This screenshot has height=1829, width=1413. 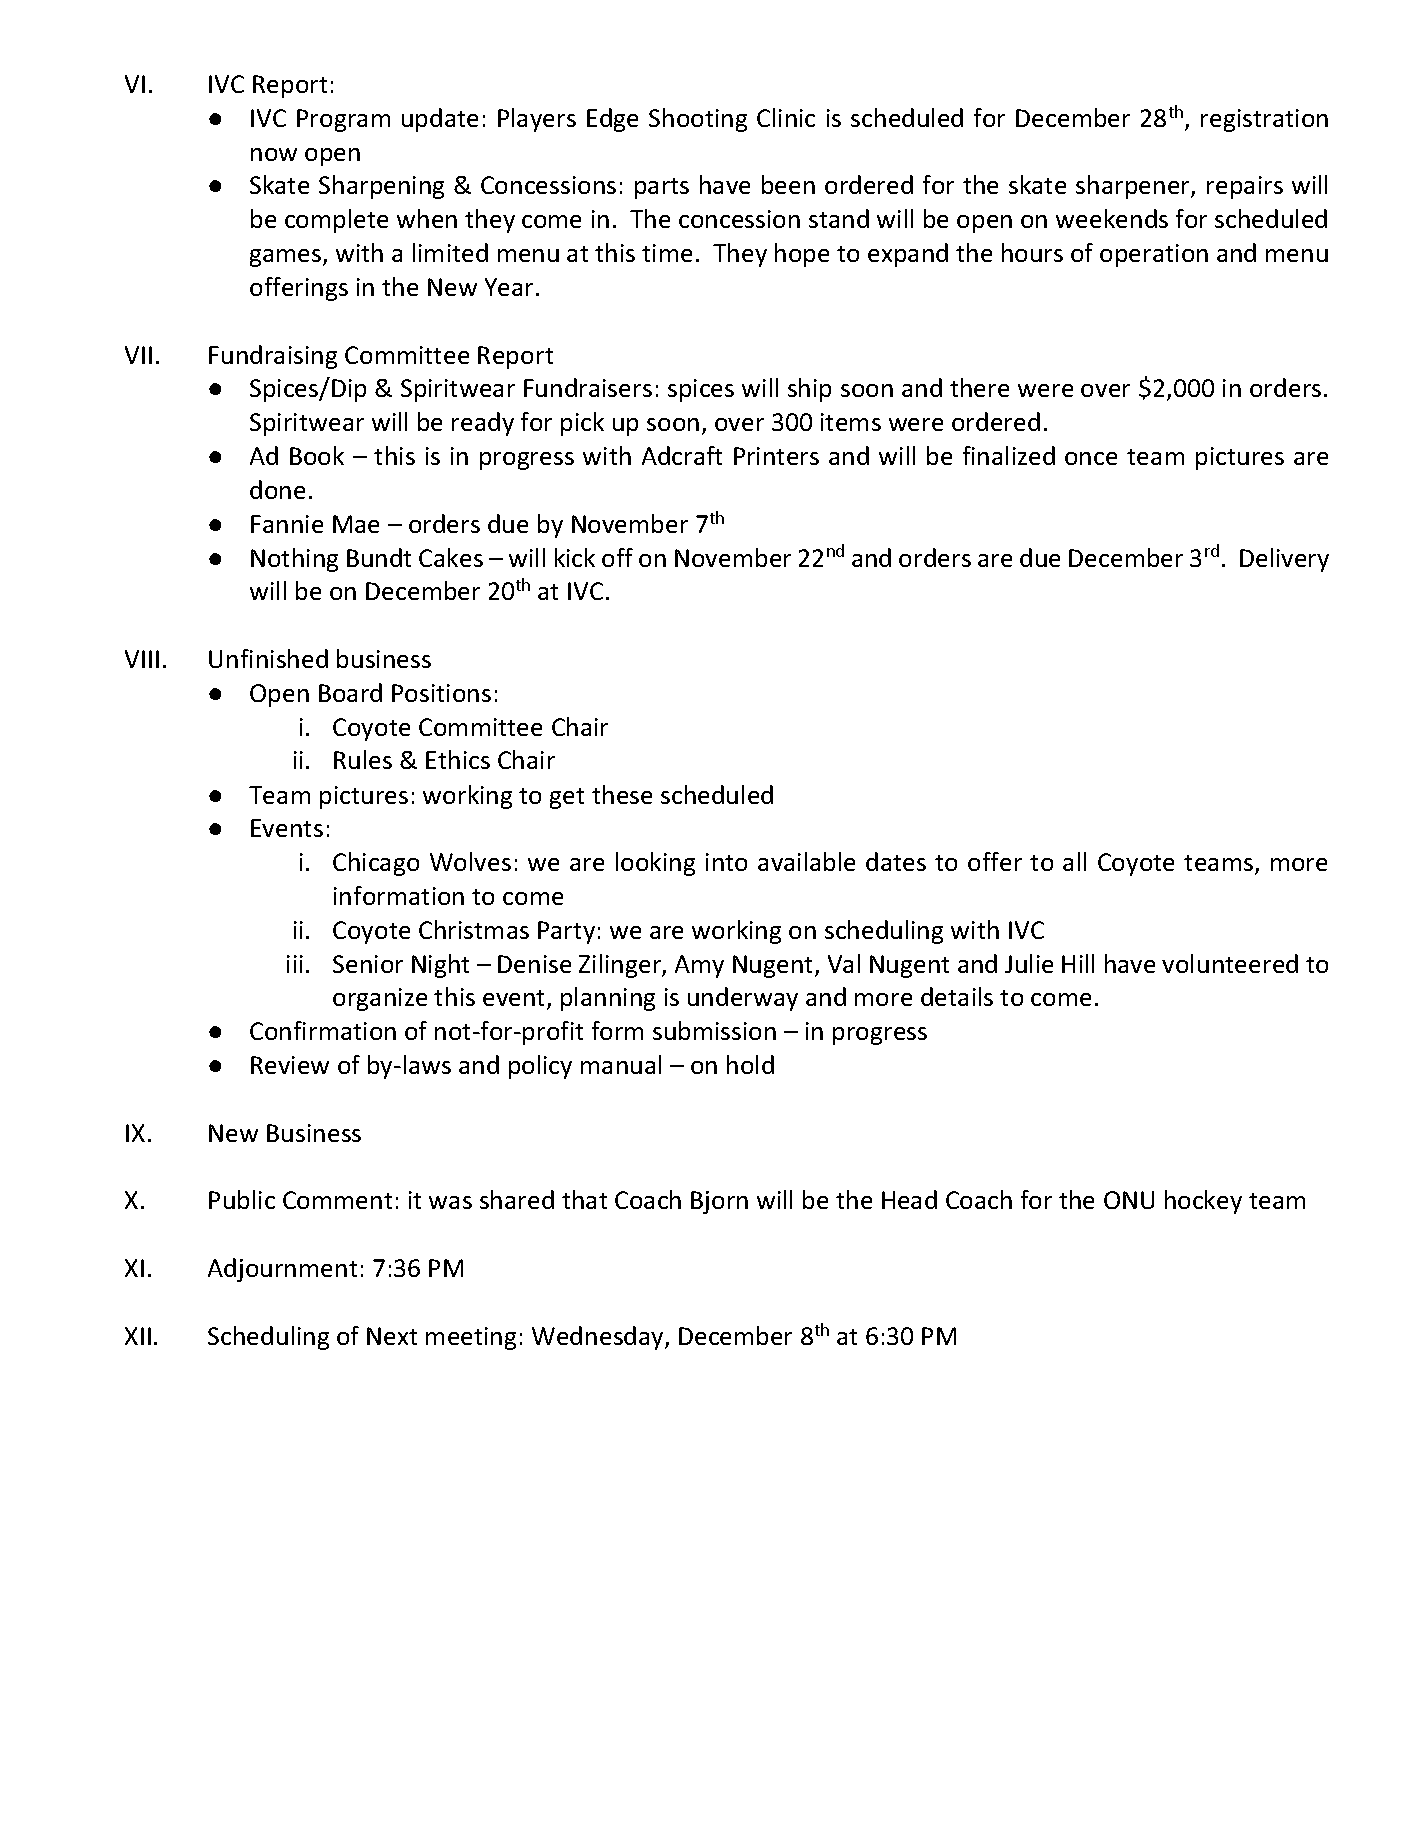 What do you see at coordinates (273, 357) in the screenshot?
I see `Fundraising` at bounding box center [273, 357].
